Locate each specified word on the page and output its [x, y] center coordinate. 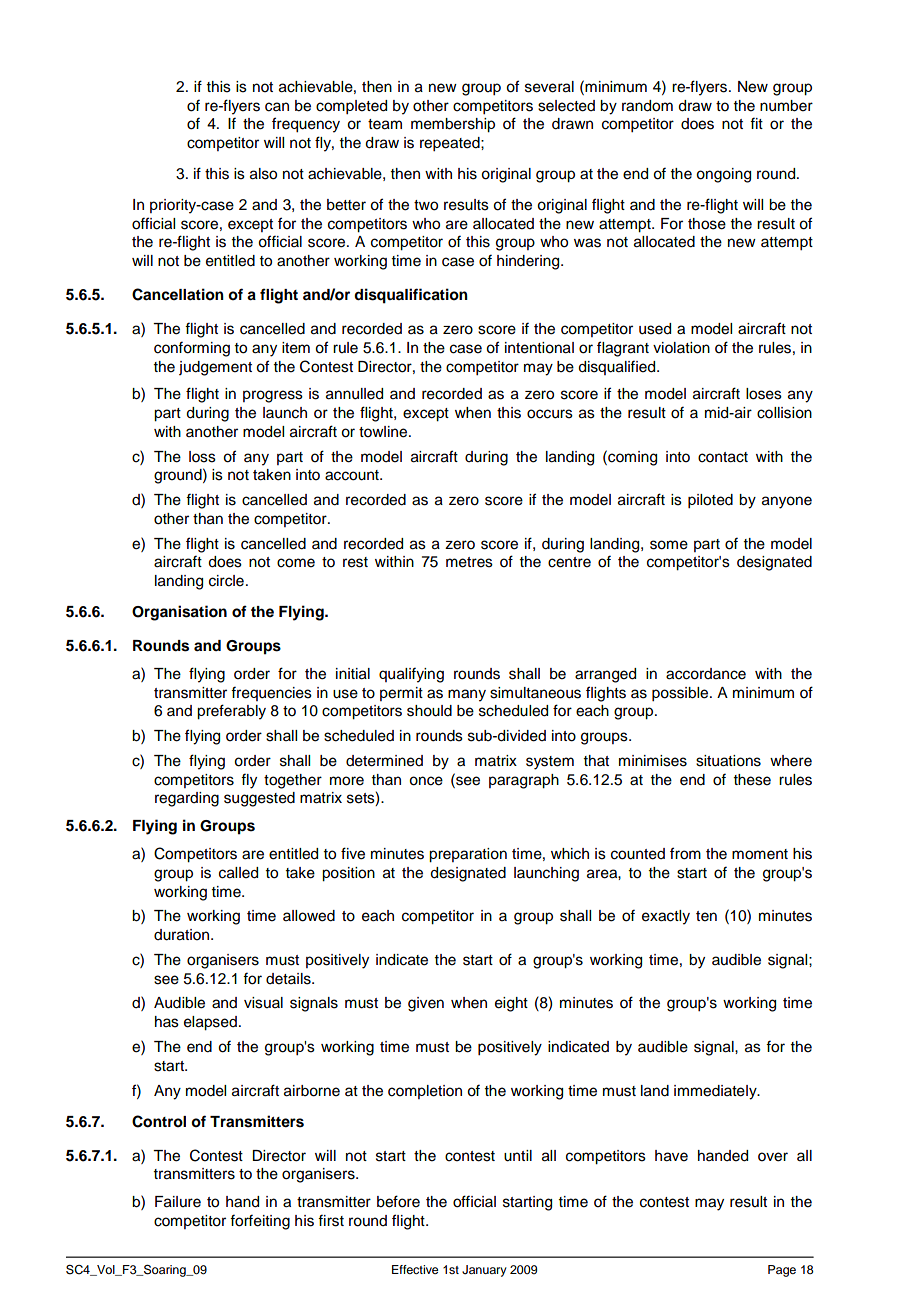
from [685, 853]
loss [202, 457]
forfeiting [260, 1222]
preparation [468, 855]
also [263, 174]
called [238, 873]
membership [453, 125]
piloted [710, 501]
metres [469, 562]
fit [756, 123]
